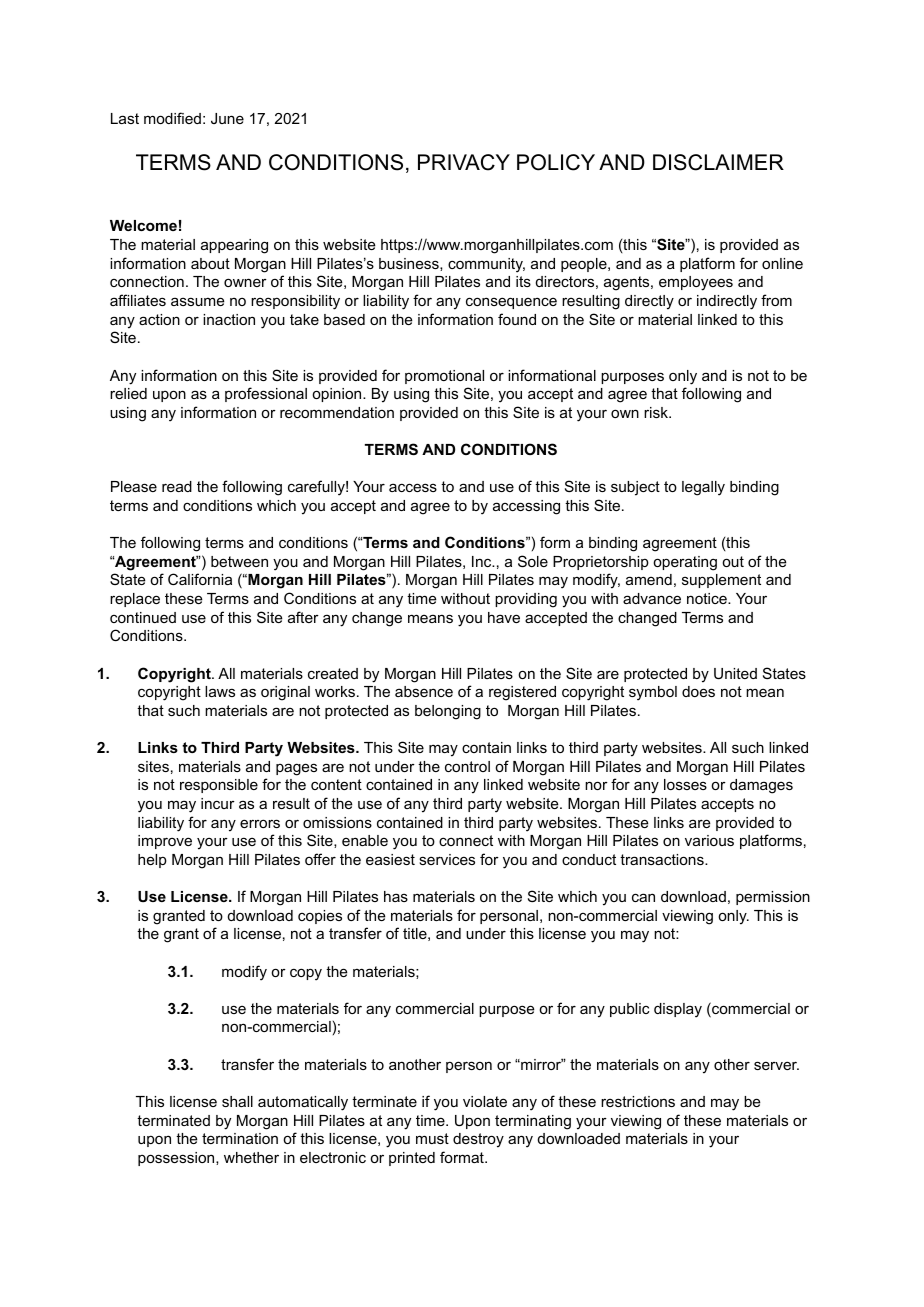 This screenshot has height=1307, width=924. I want to click on termination, so click(240, 1138).
